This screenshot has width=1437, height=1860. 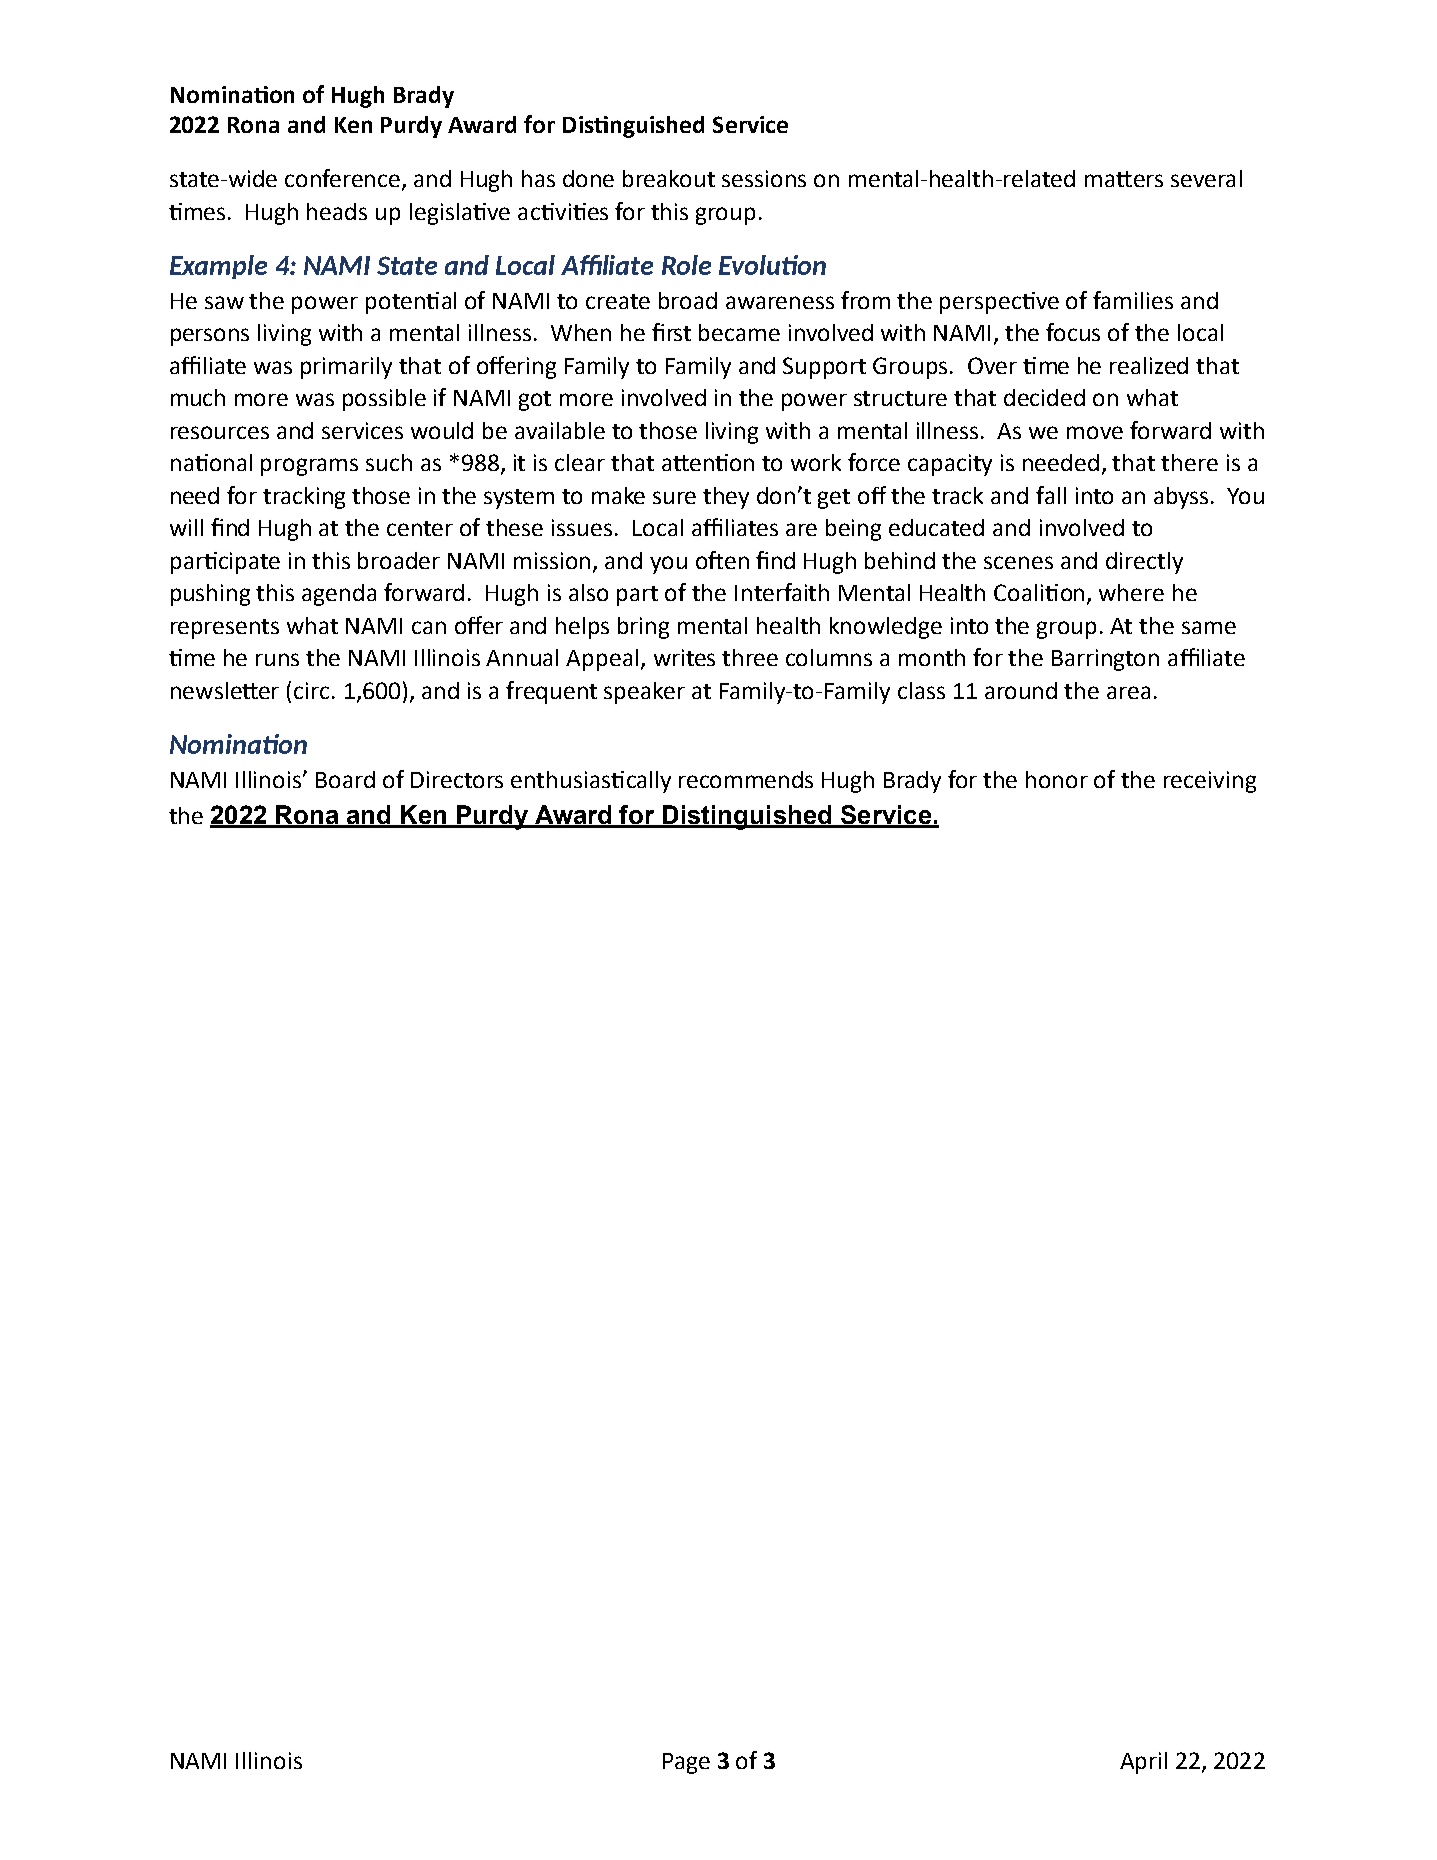 What do you see at coordinates (686, 1763) in the screenshot?
I see `Page` at bounding box center [686, 1763].
